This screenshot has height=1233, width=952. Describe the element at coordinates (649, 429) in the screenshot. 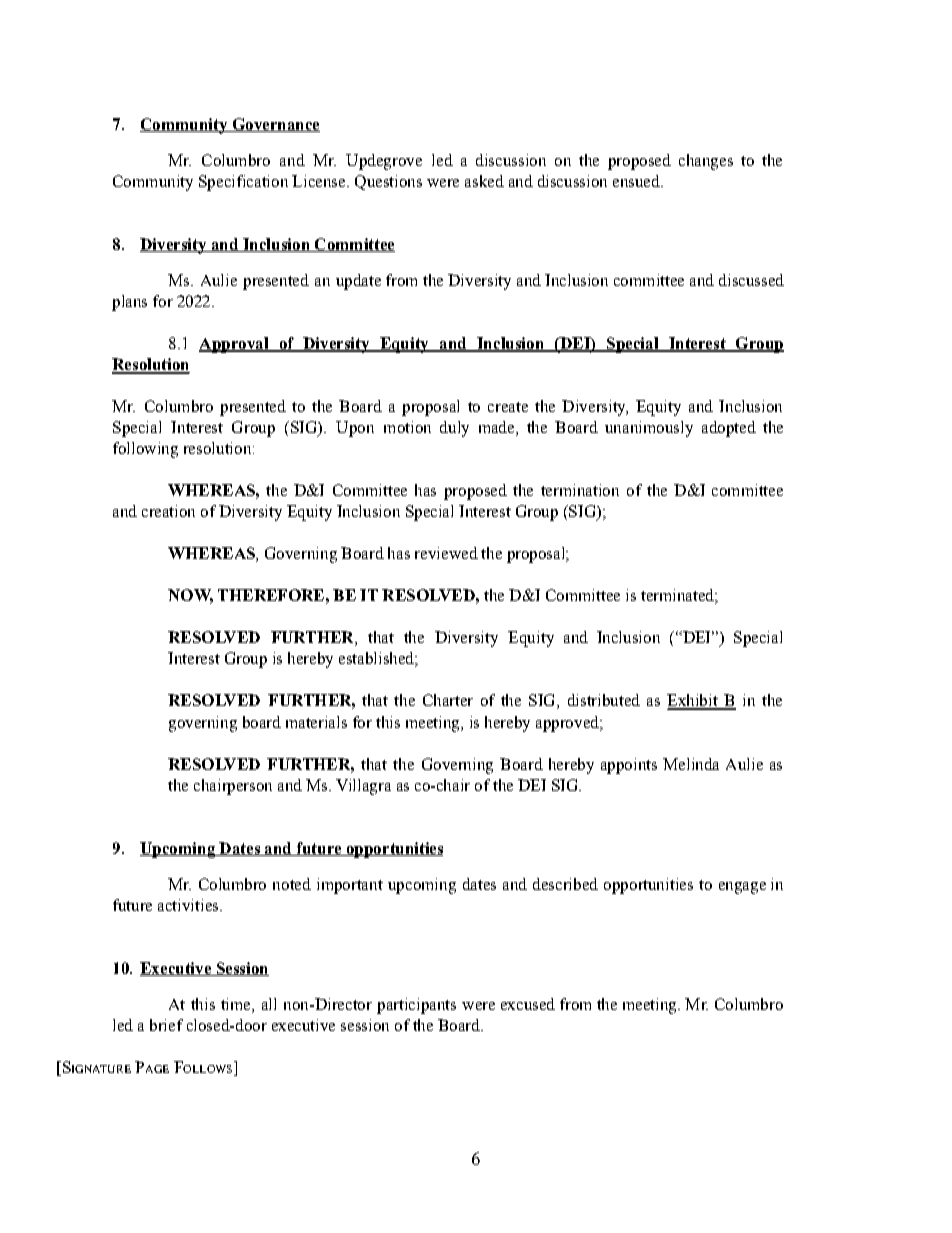

I see `unanimously` at that location.
